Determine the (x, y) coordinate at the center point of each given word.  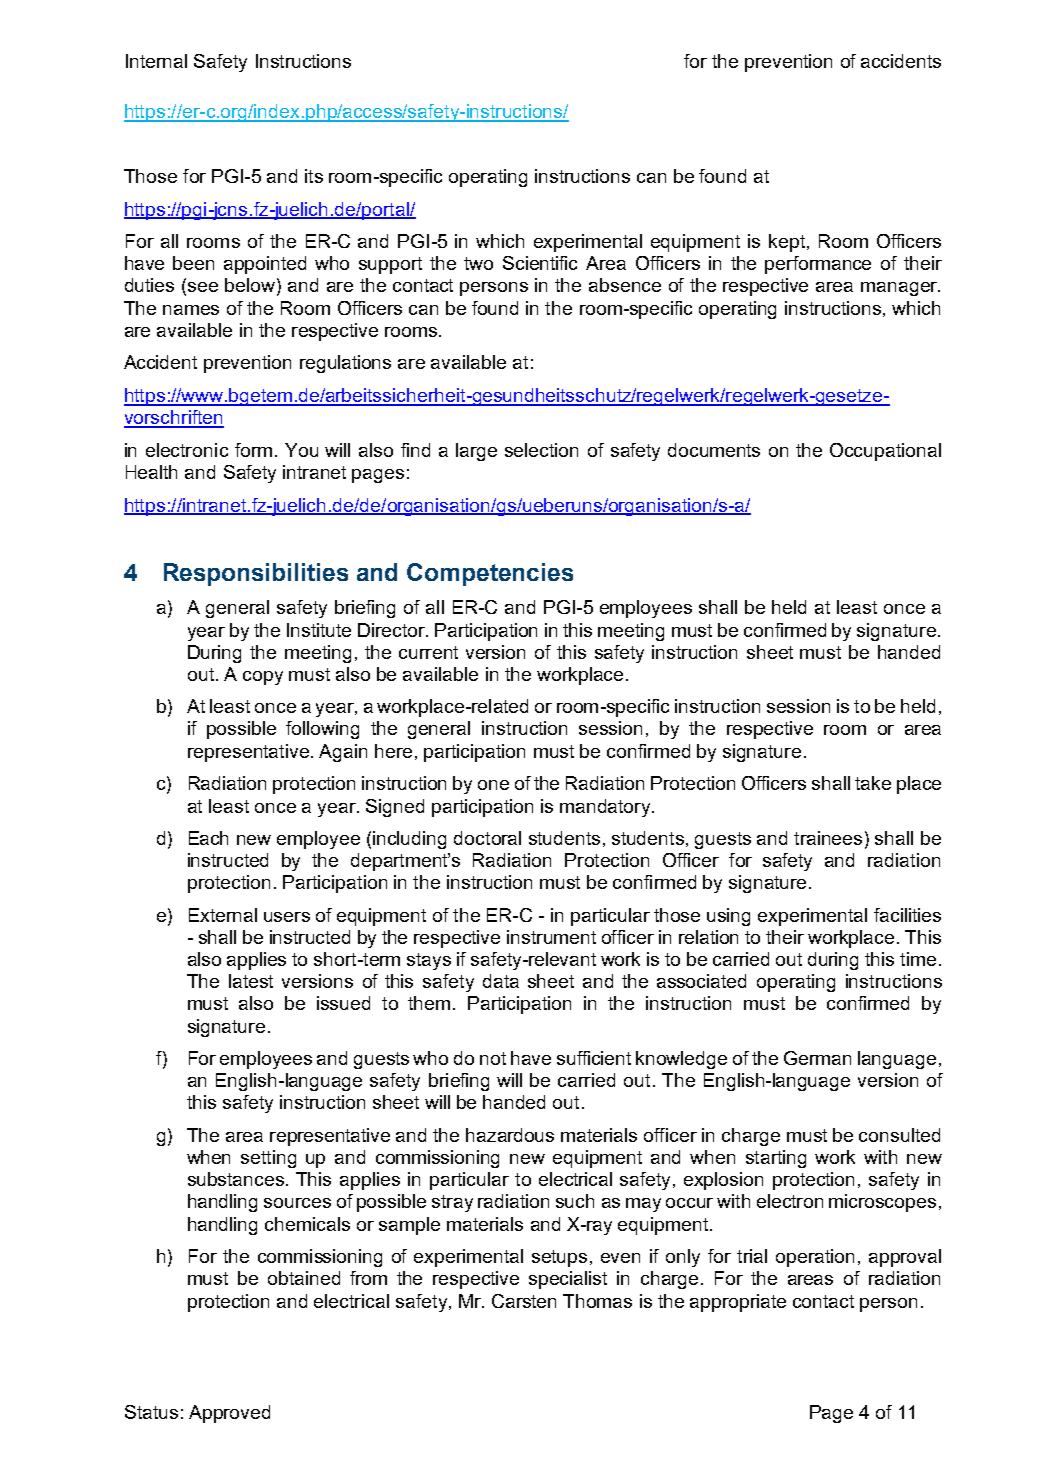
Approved (229, 1414)
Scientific (540, 263)
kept (787, 243)
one (493, 785)
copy (263, 678)
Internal (156, 61)
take (873, 783)
